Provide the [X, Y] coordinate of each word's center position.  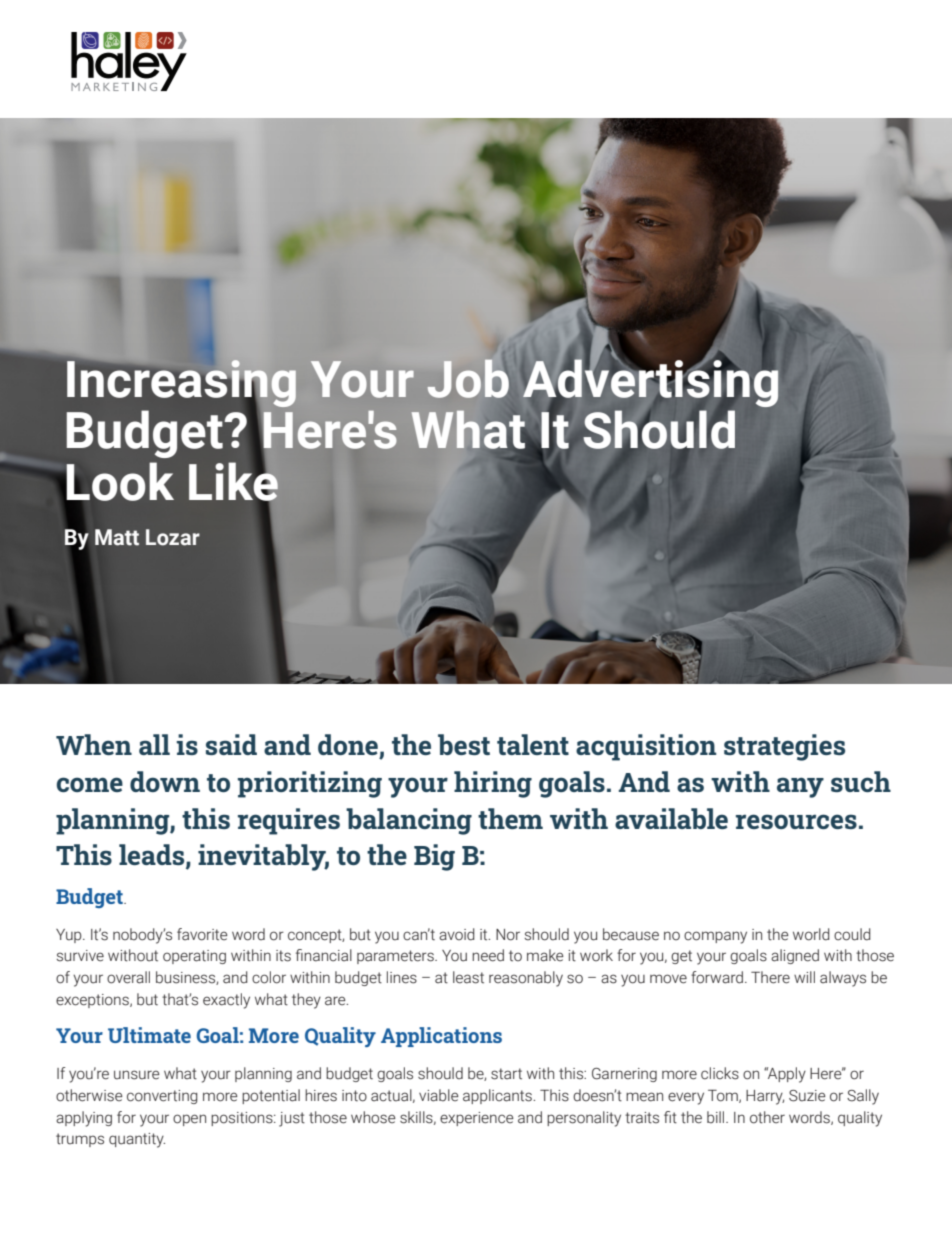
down [165, 781]
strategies [784, 747]
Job [468, 379]
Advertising [650, 383]
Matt [117, 537]
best [464, 744]
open [189, 1120]
